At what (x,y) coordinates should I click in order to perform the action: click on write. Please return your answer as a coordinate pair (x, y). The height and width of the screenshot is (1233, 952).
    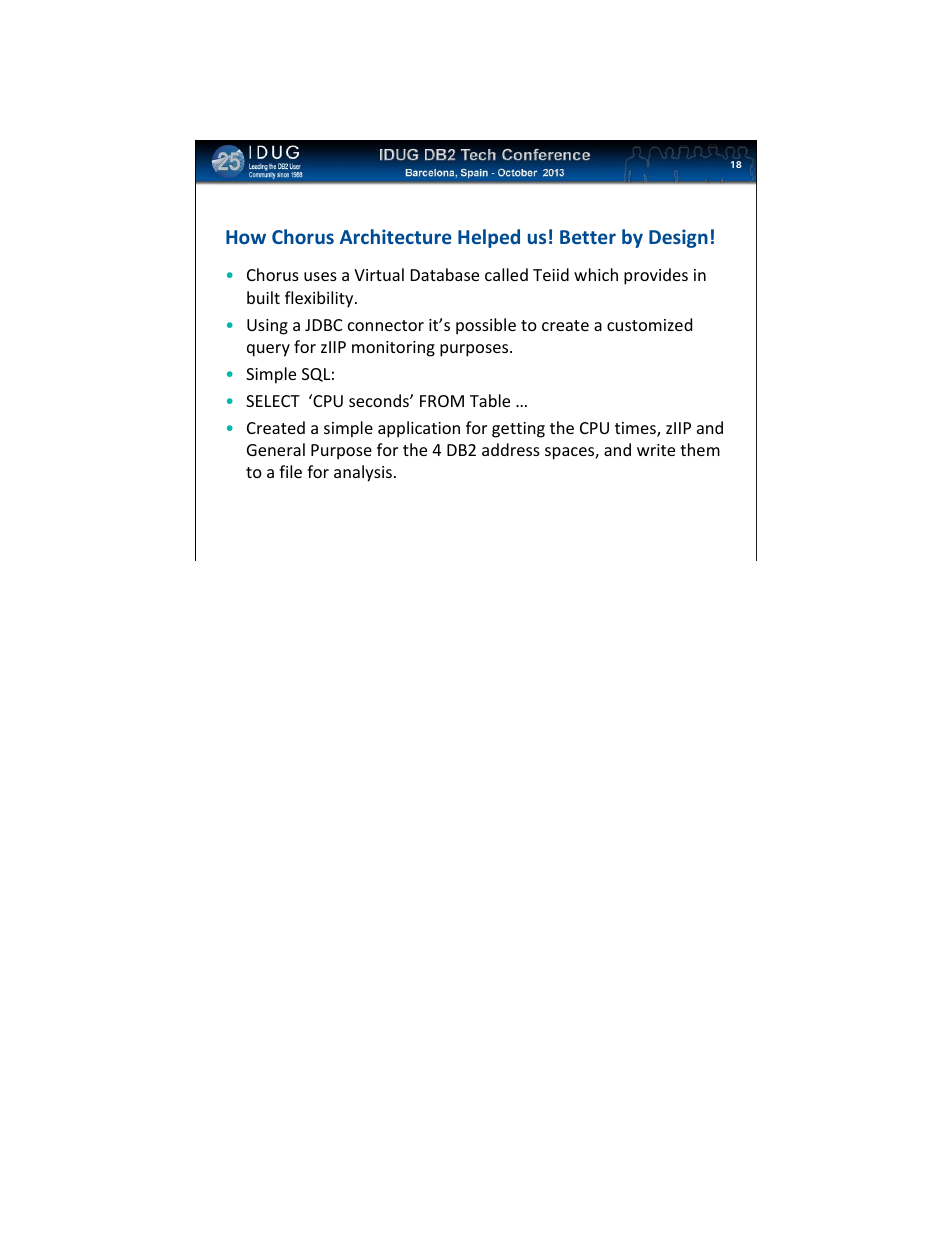
    Looking at the image, I should click on (656, 450).
